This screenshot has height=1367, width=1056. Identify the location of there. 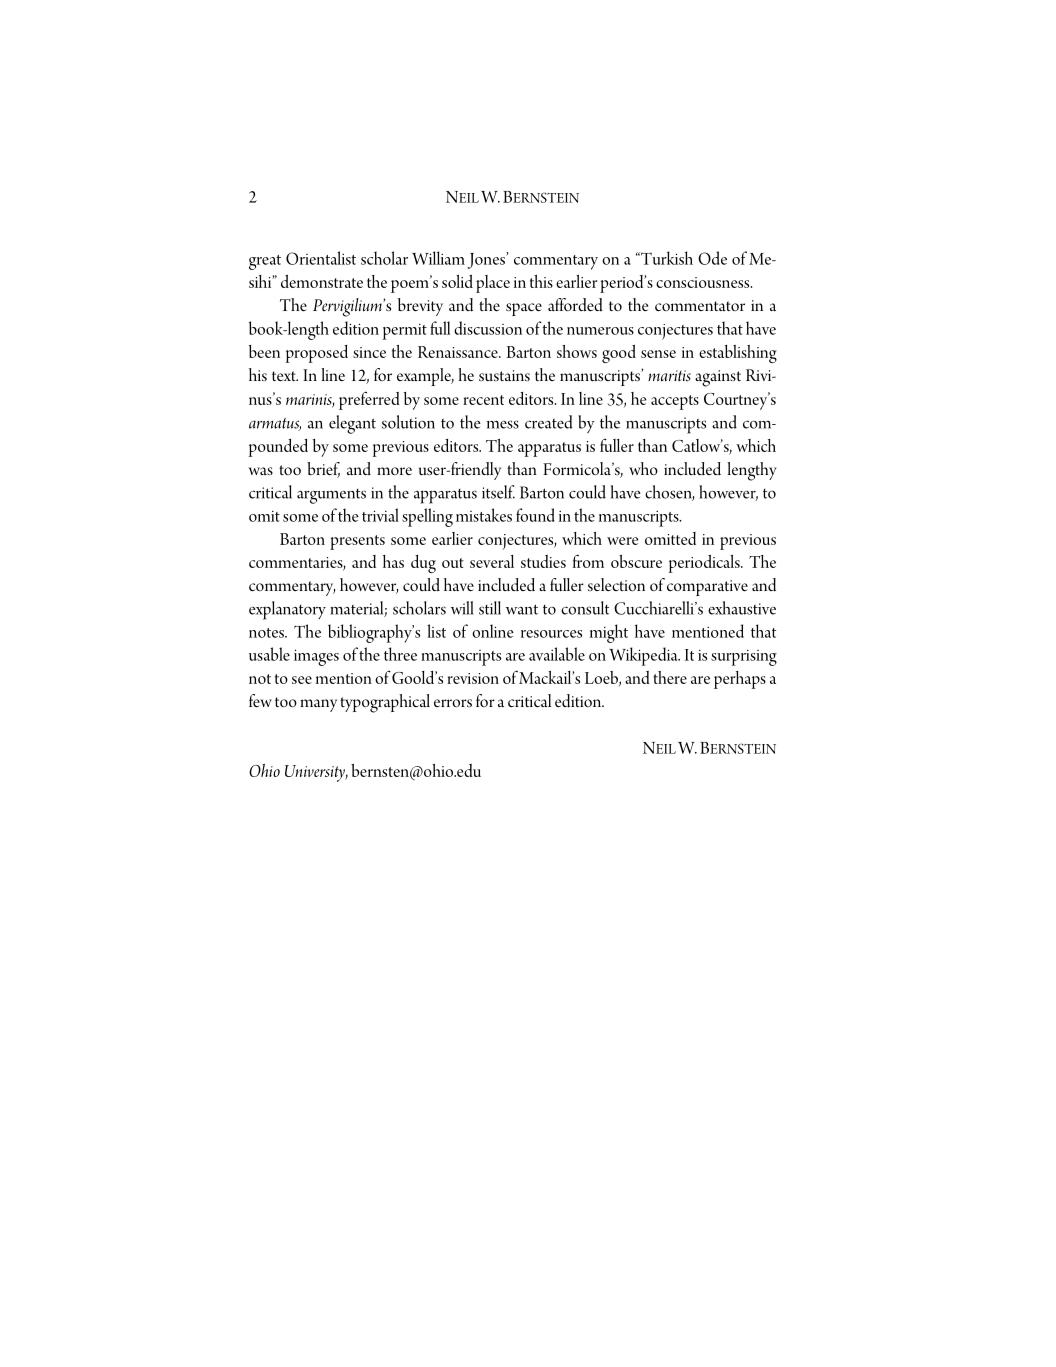
(670, 677).
